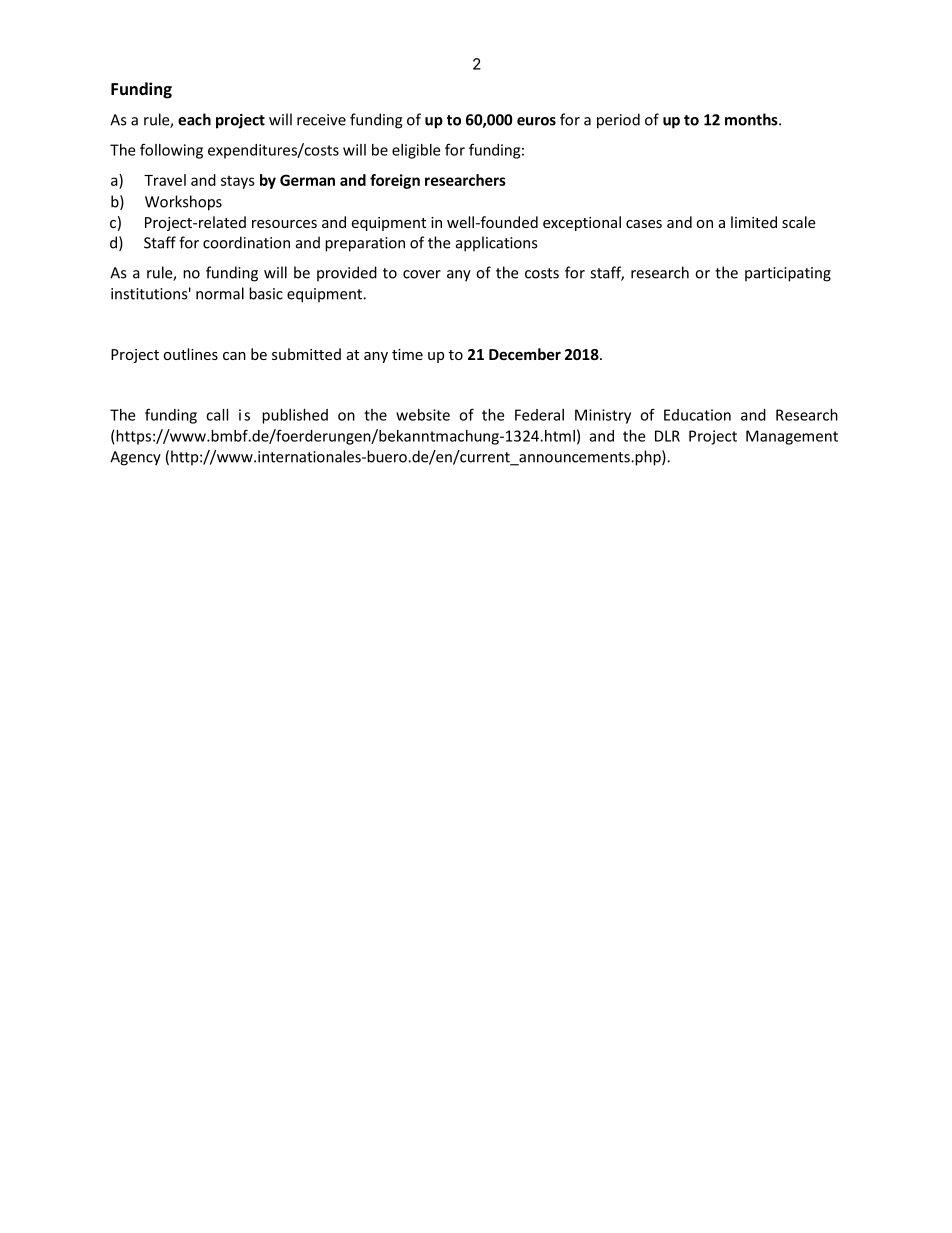 The image size is (952, 1233). What do you see at coordinates (183, 203) in the screenshot?
I see `Workshops` at bounding box center [183, 203].
